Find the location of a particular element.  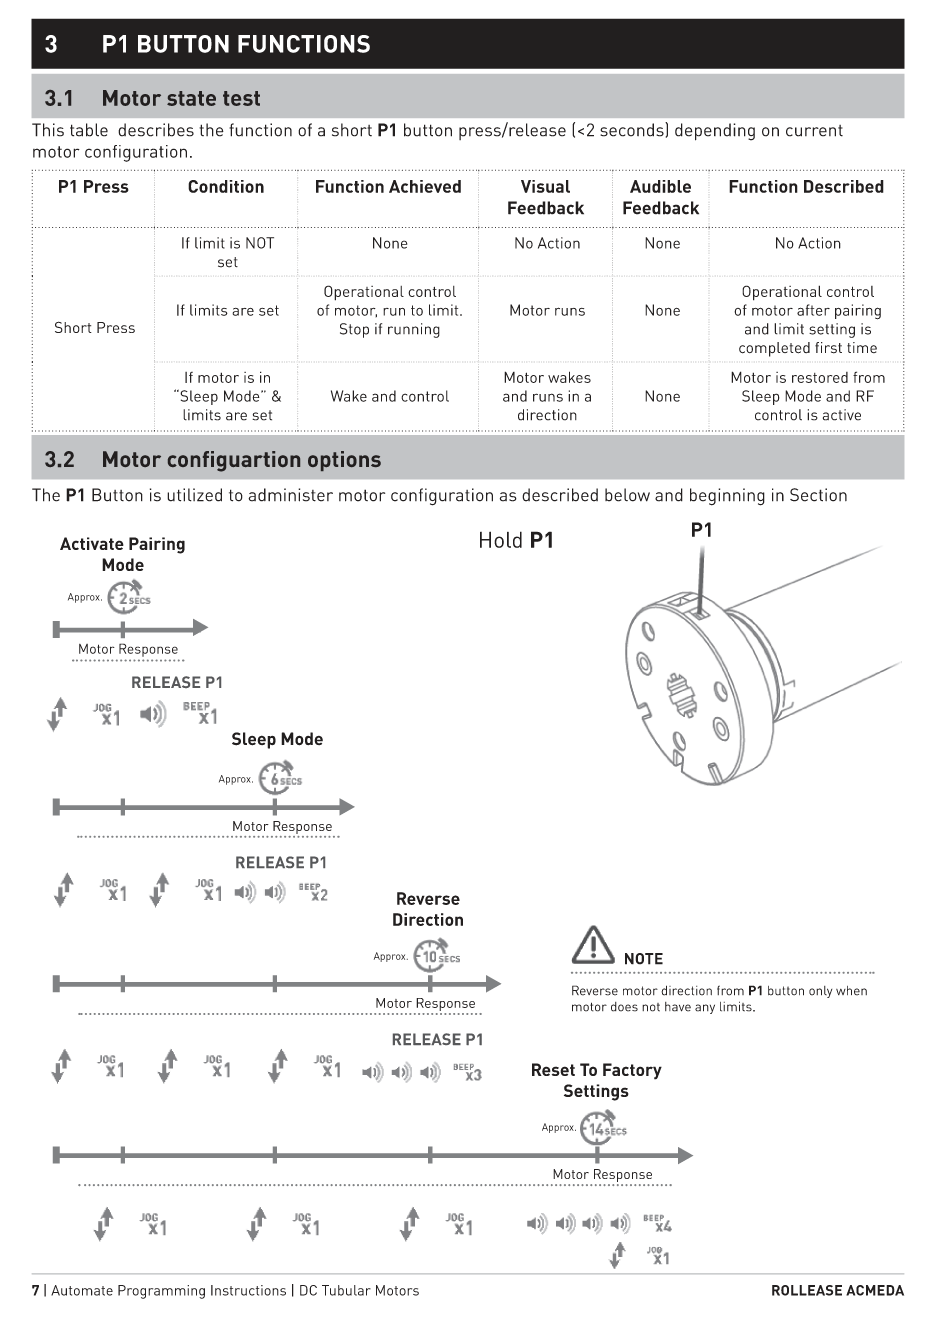

Programming is located at coordinates (161, 1292).
